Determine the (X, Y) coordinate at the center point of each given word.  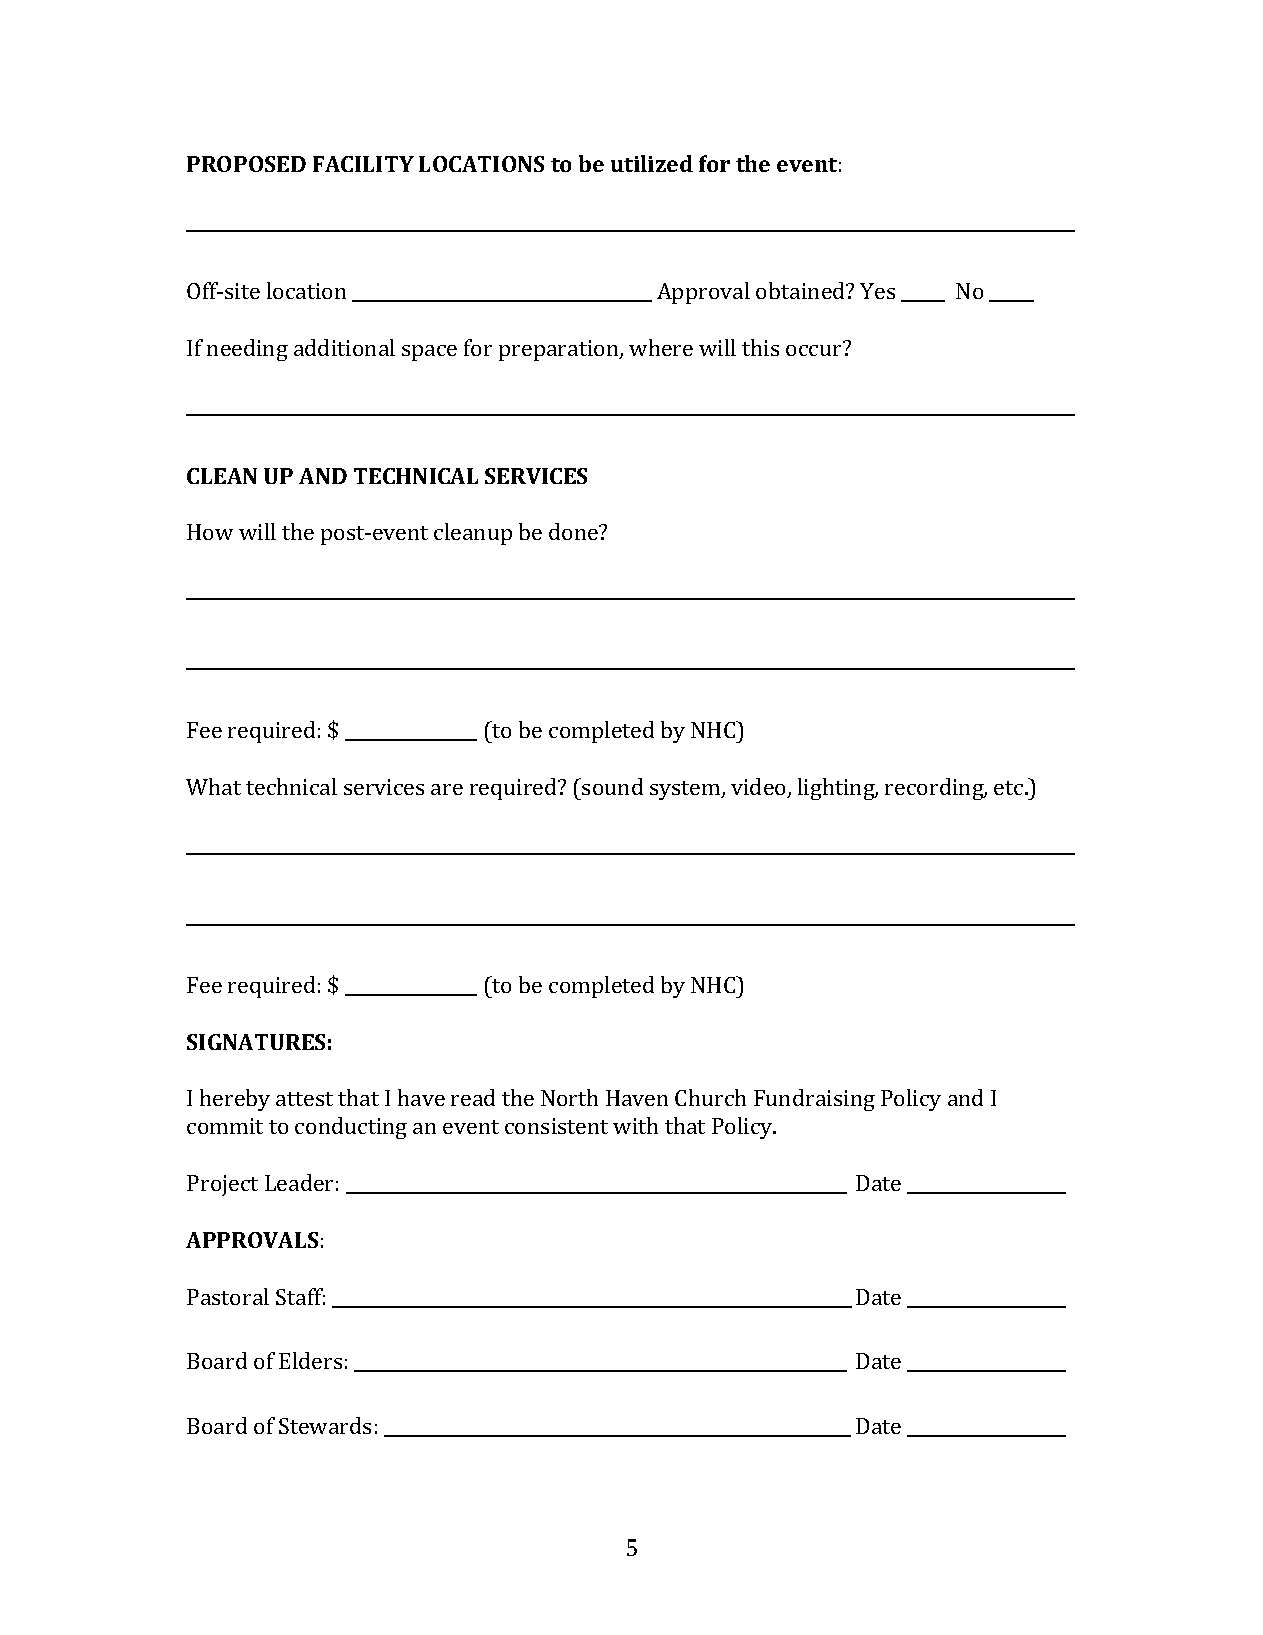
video (759, 788)
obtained (801, 290)
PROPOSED (246, 164)
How (210, 532)
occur (813, 350)
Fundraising (814, 1100)
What (213, 786)
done (574, 531)
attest (304, 1099)
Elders (310, 1360)
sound (612, 786)
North (569, 1097)
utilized (652, 163)
